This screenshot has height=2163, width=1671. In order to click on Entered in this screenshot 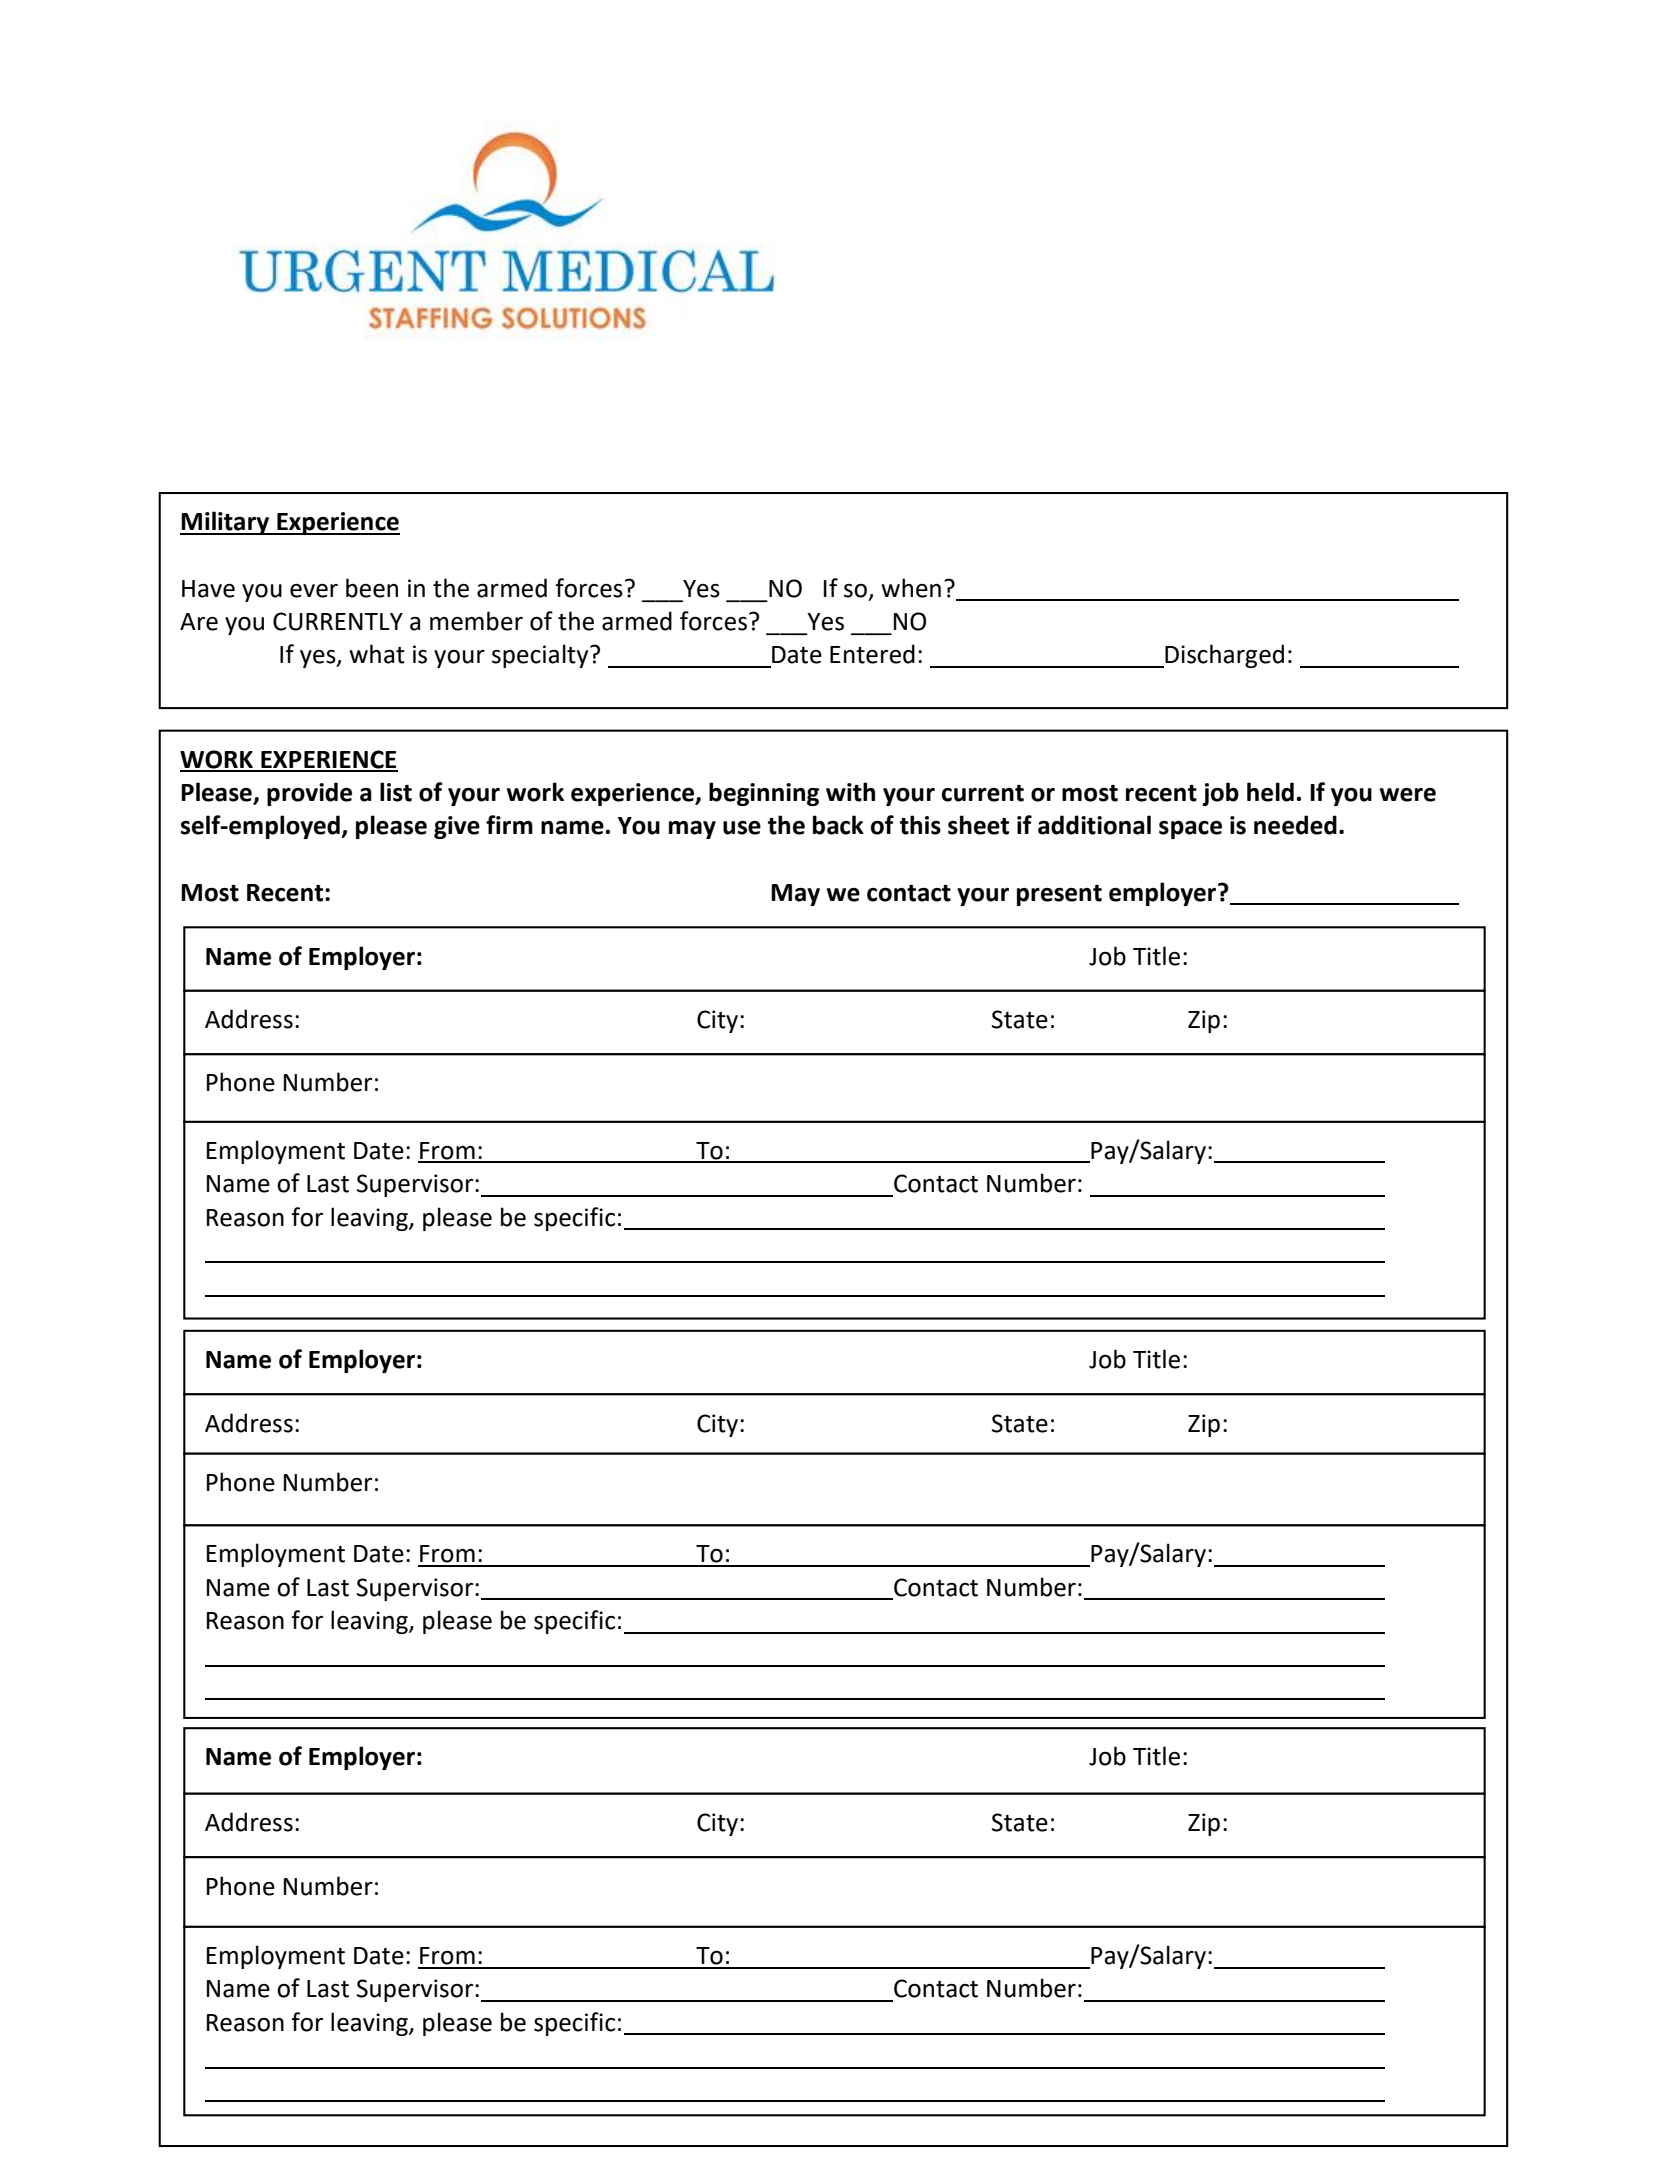, I will do `click(872, 654)`.
